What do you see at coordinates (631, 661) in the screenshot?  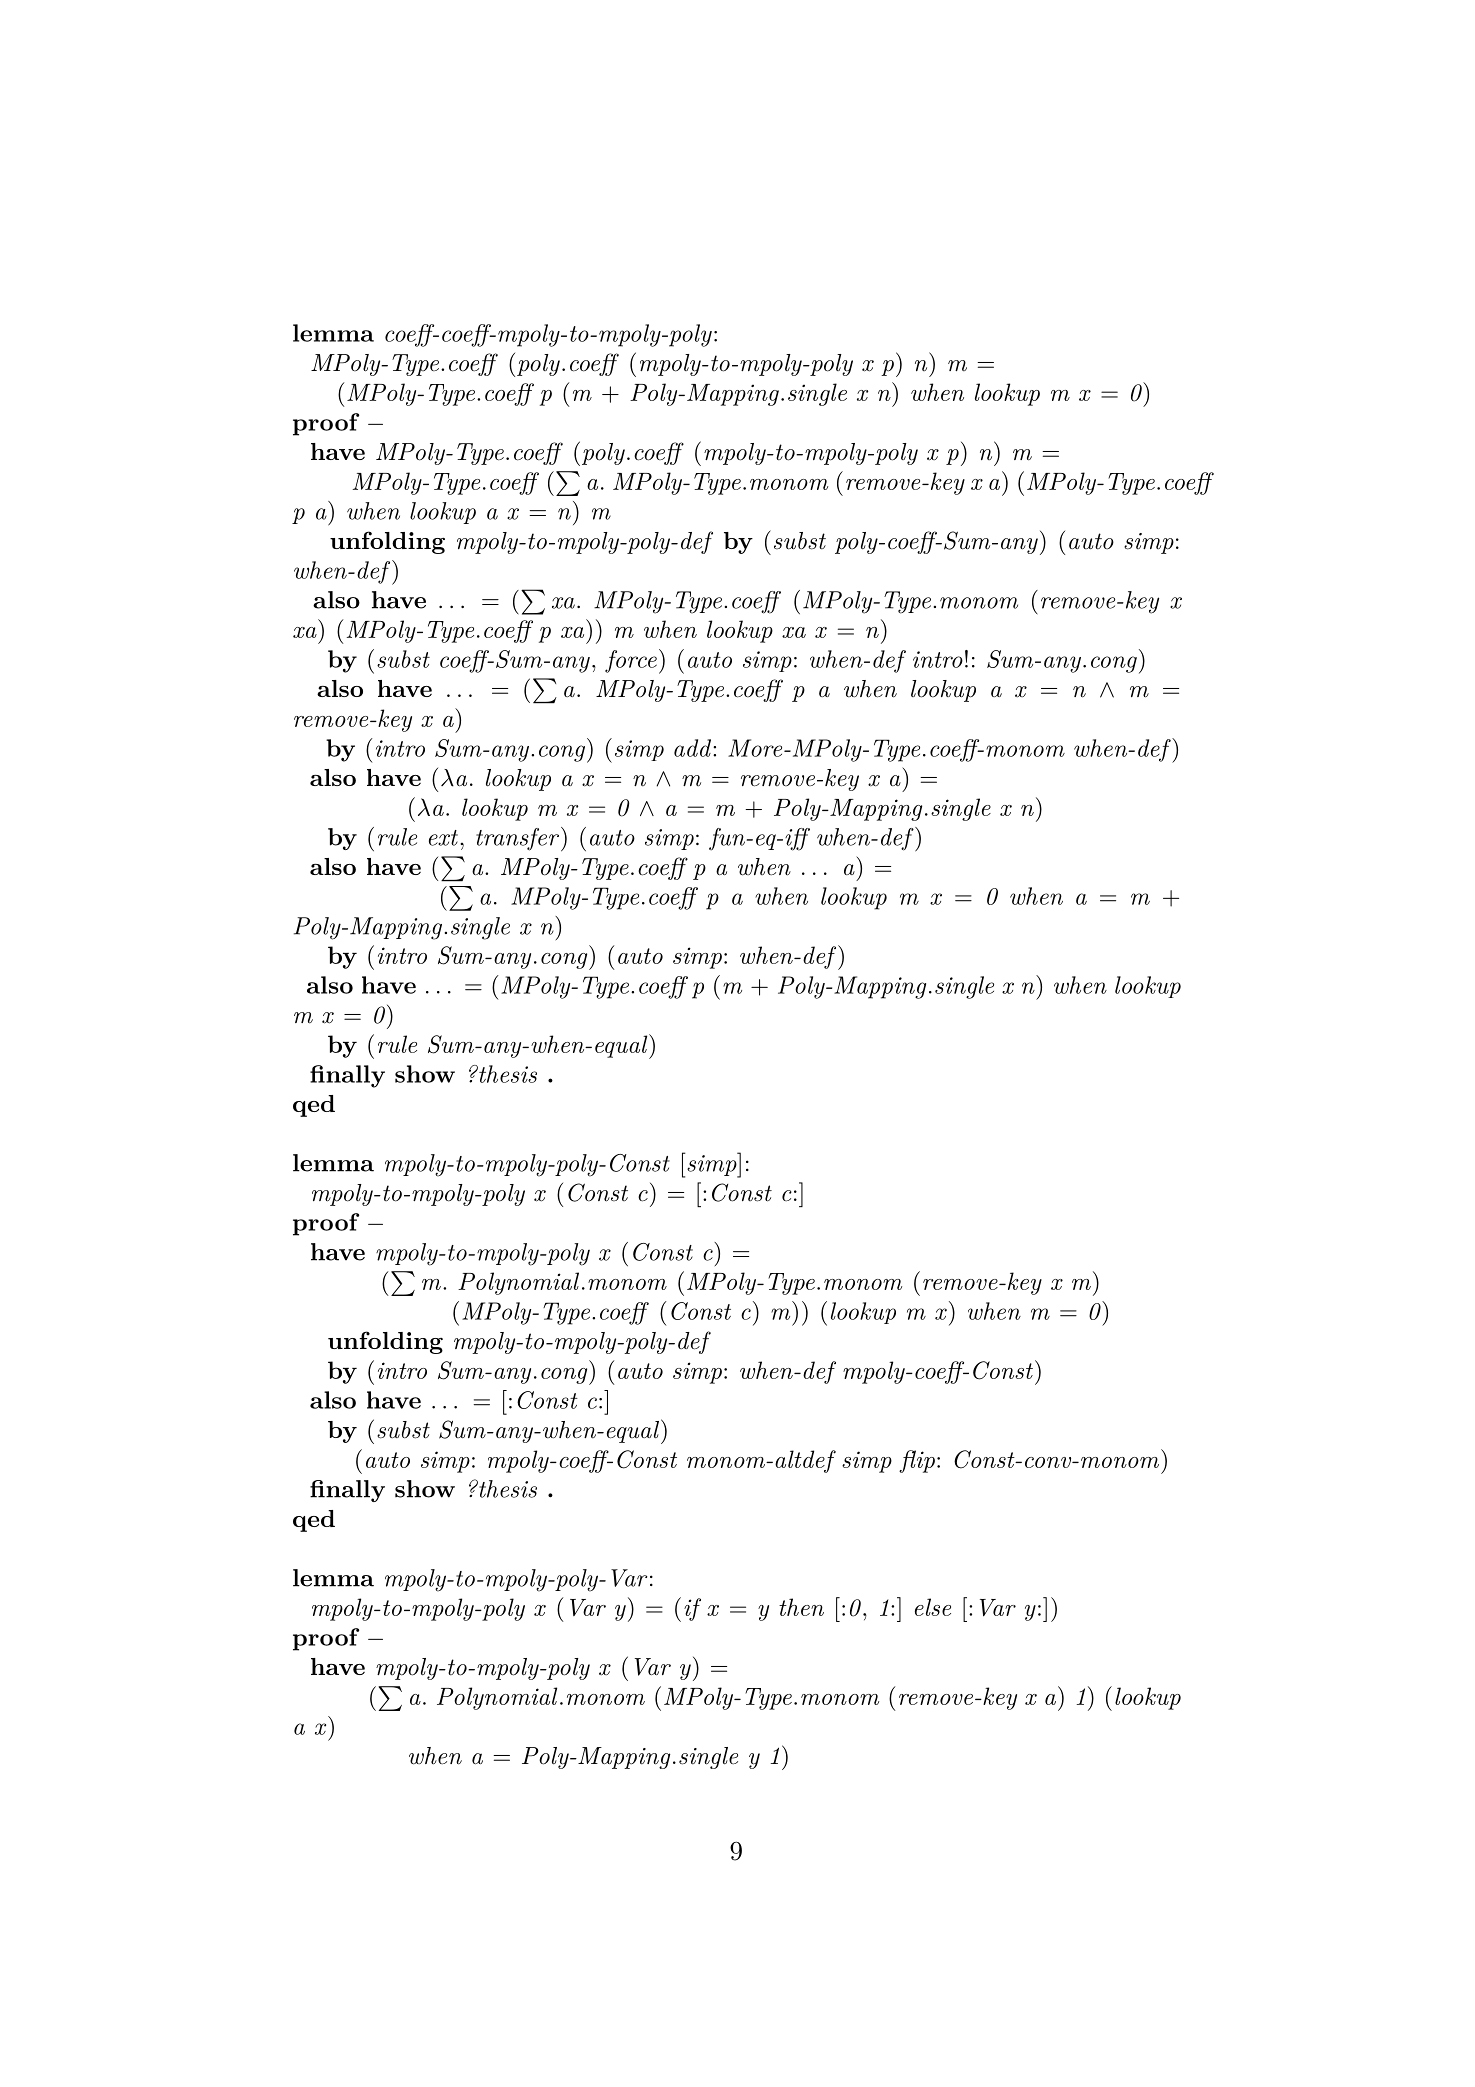 I see `force` at bounding box center [631, 661].
